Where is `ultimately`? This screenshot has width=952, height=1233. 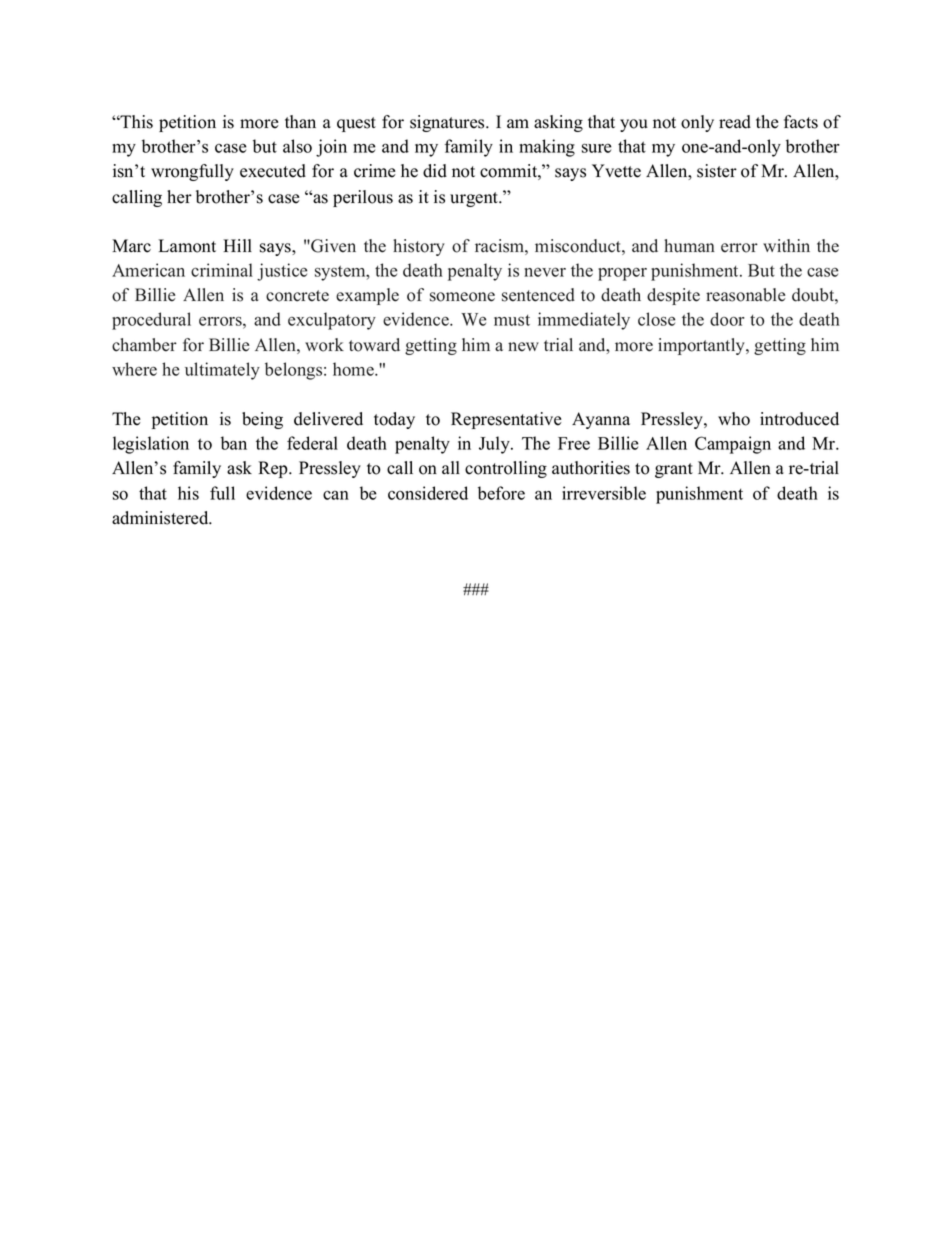
ultimately is located at coordinates (222, 371).
